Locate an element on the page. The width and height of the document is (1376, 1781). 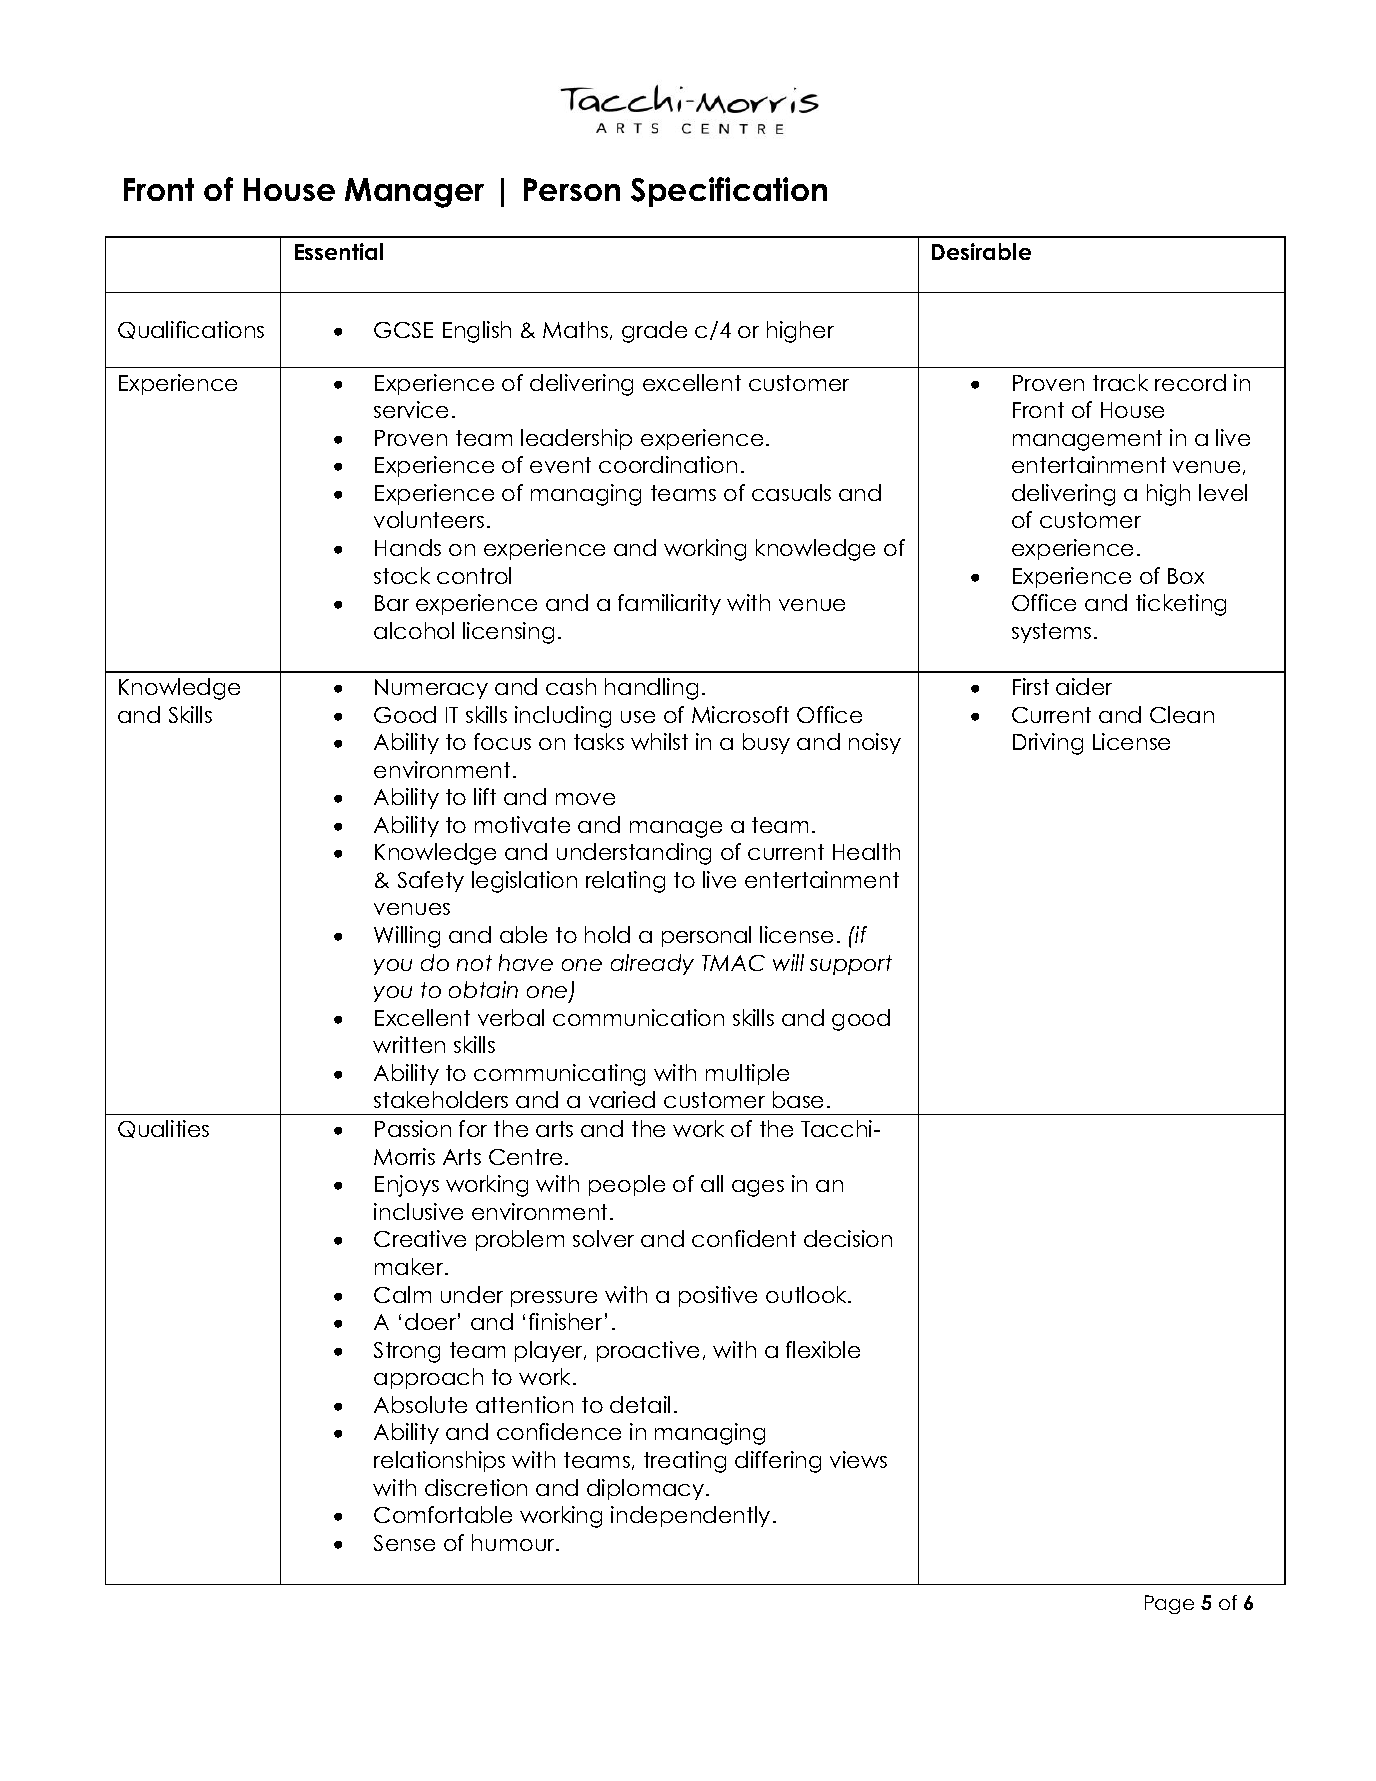
Page is located at coordinates (1169, 1604).
